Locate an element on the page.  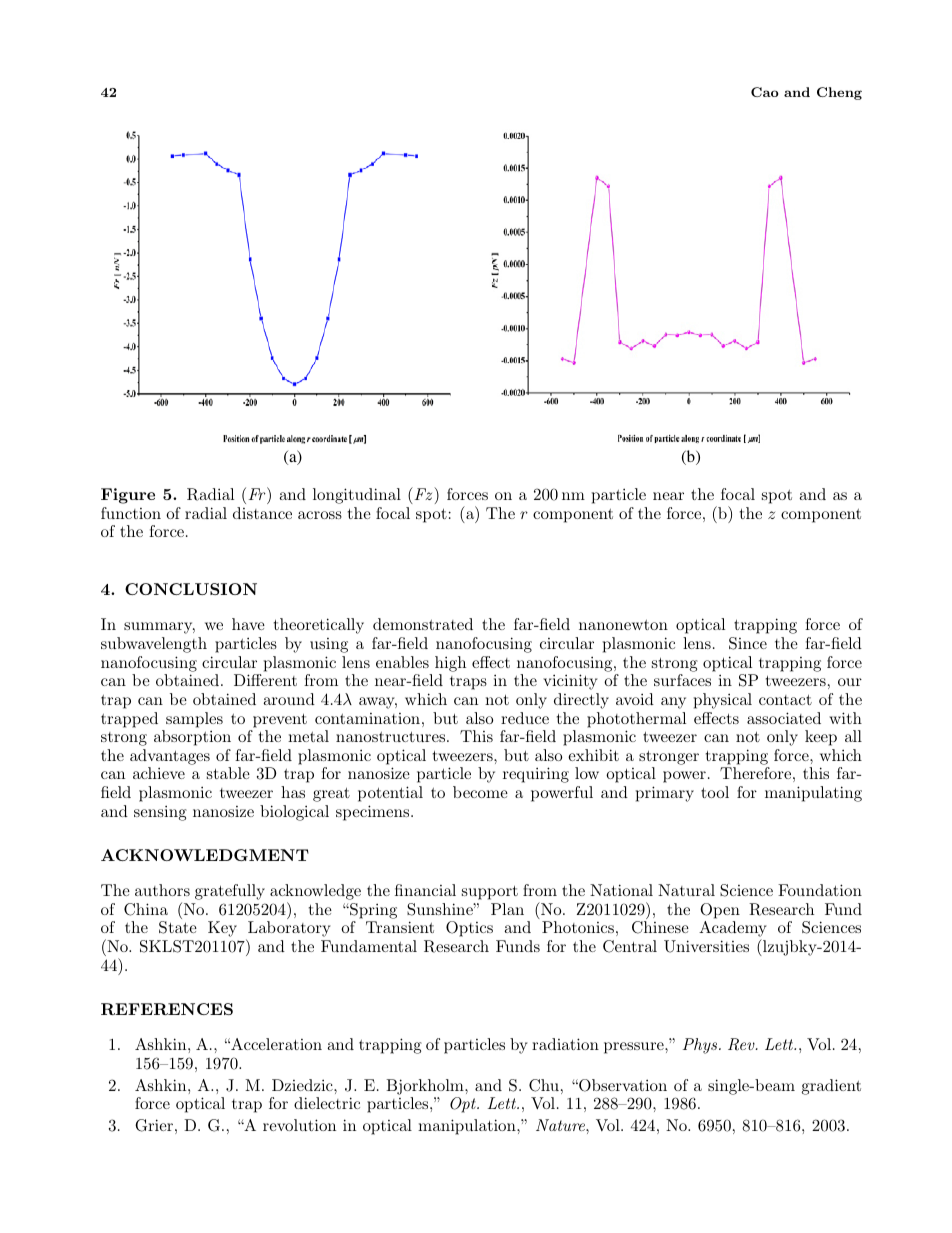
Figure is located at coordinates (128, 496).
